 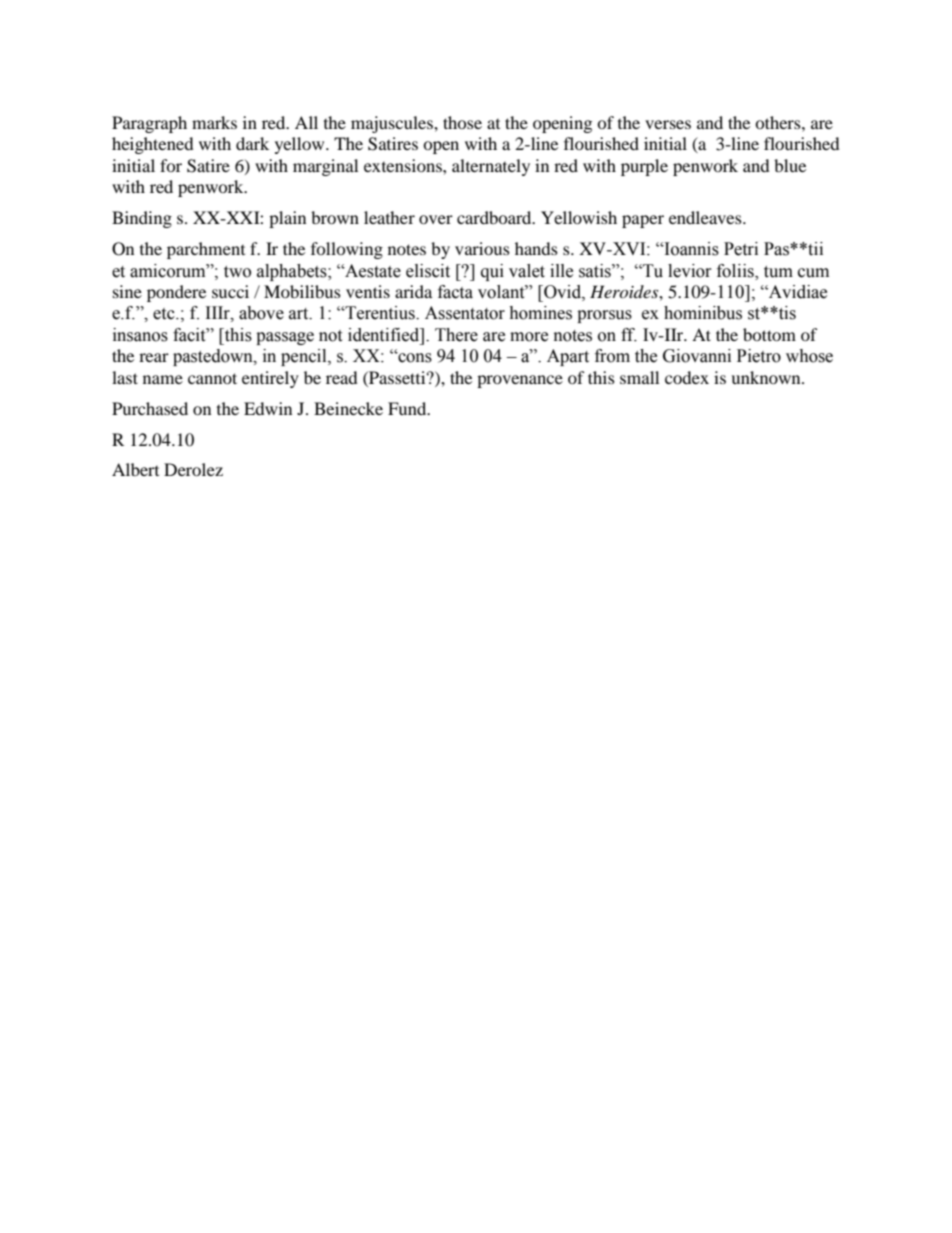 What do you see at coordinates (414, 357) in the document?
I see `cons` at bounding box center [414, 357].
